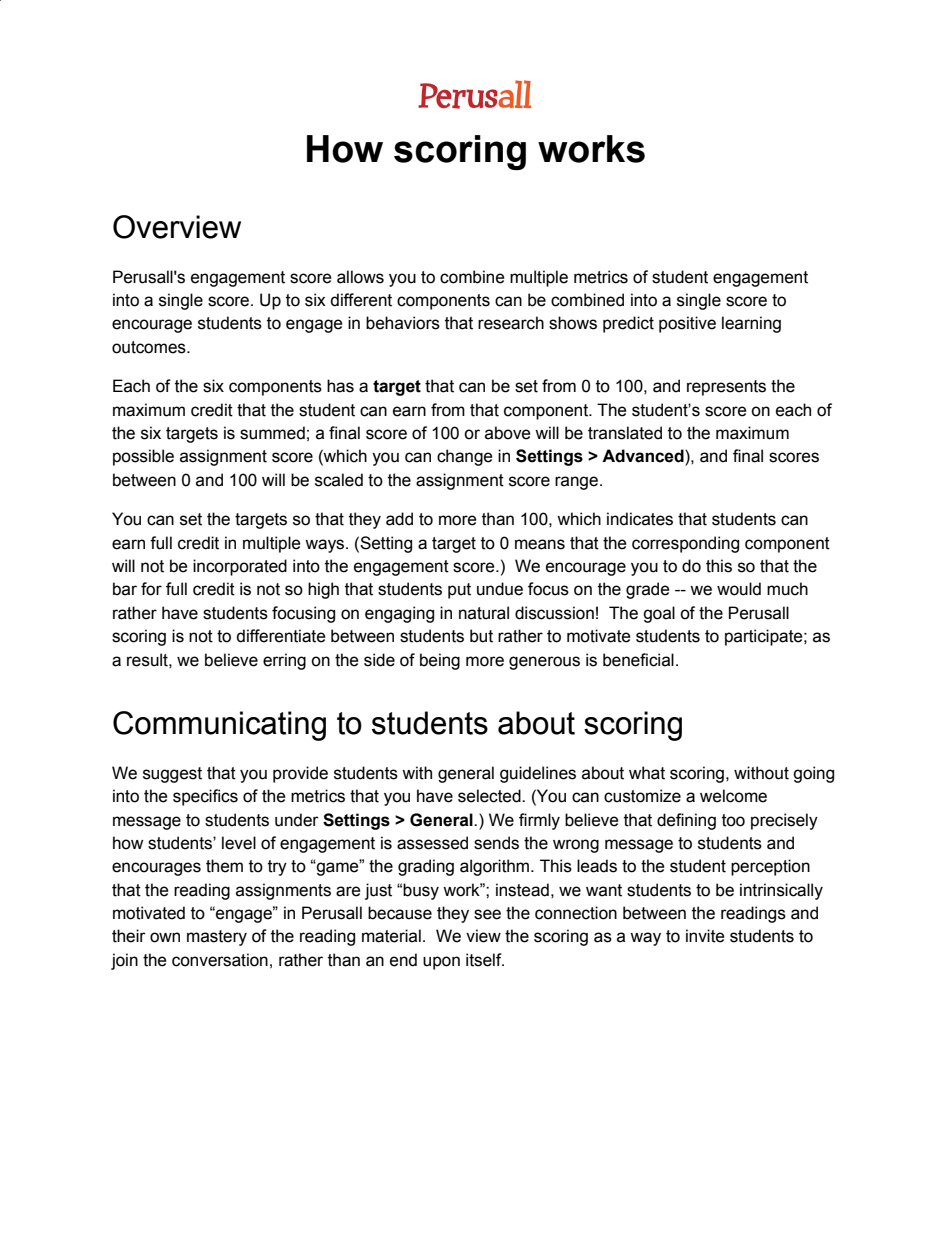 The width and height of the screenshot is (952, 1233). What do you see at coordinates (739, 589) in the screenshot?
I see `would` at bounding box center [739, 589].
